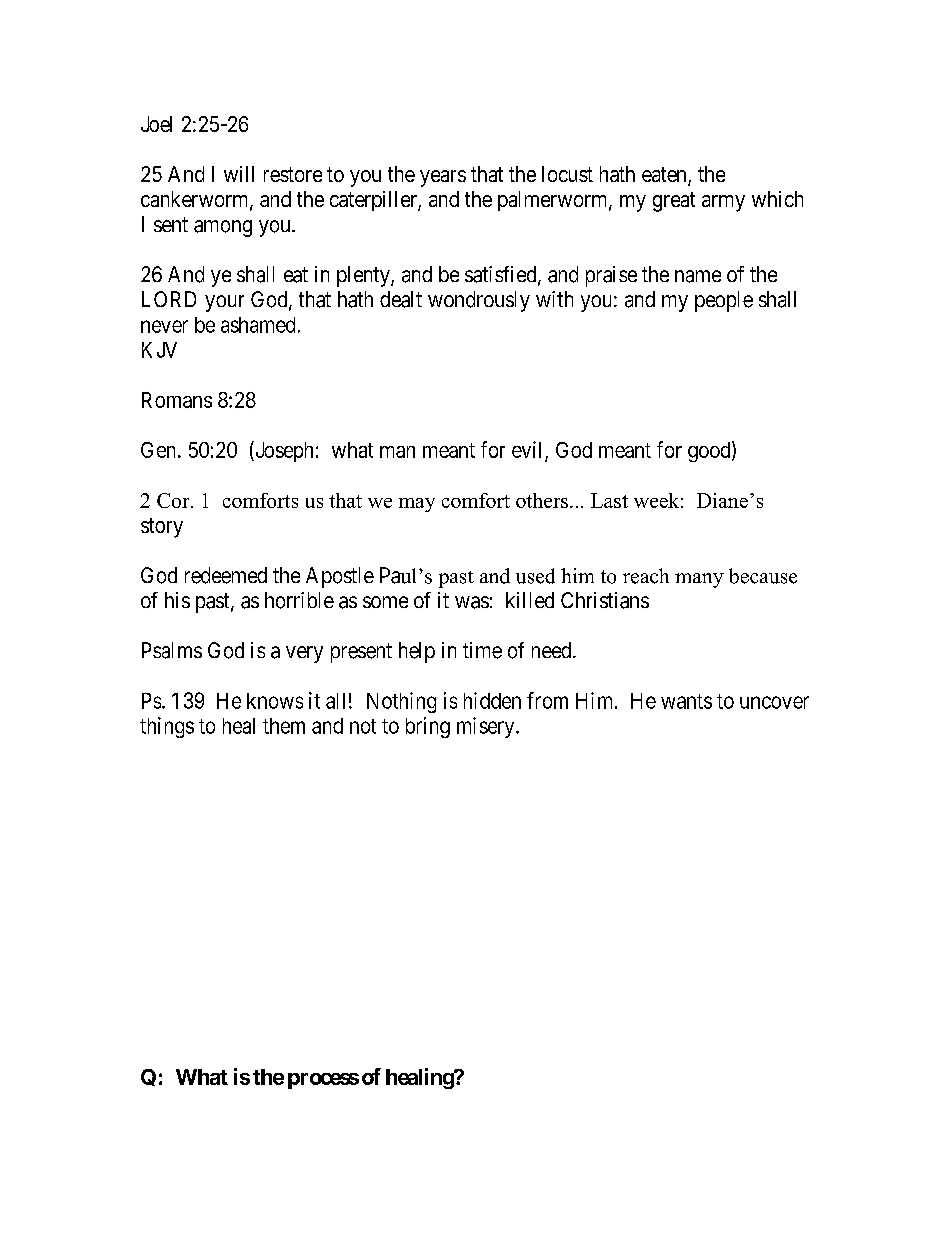 The width and height of the document is (952, 1233). What do you see at coordinates (724, 301) in the document?
I see `people` at bounding box center [724, 301].
